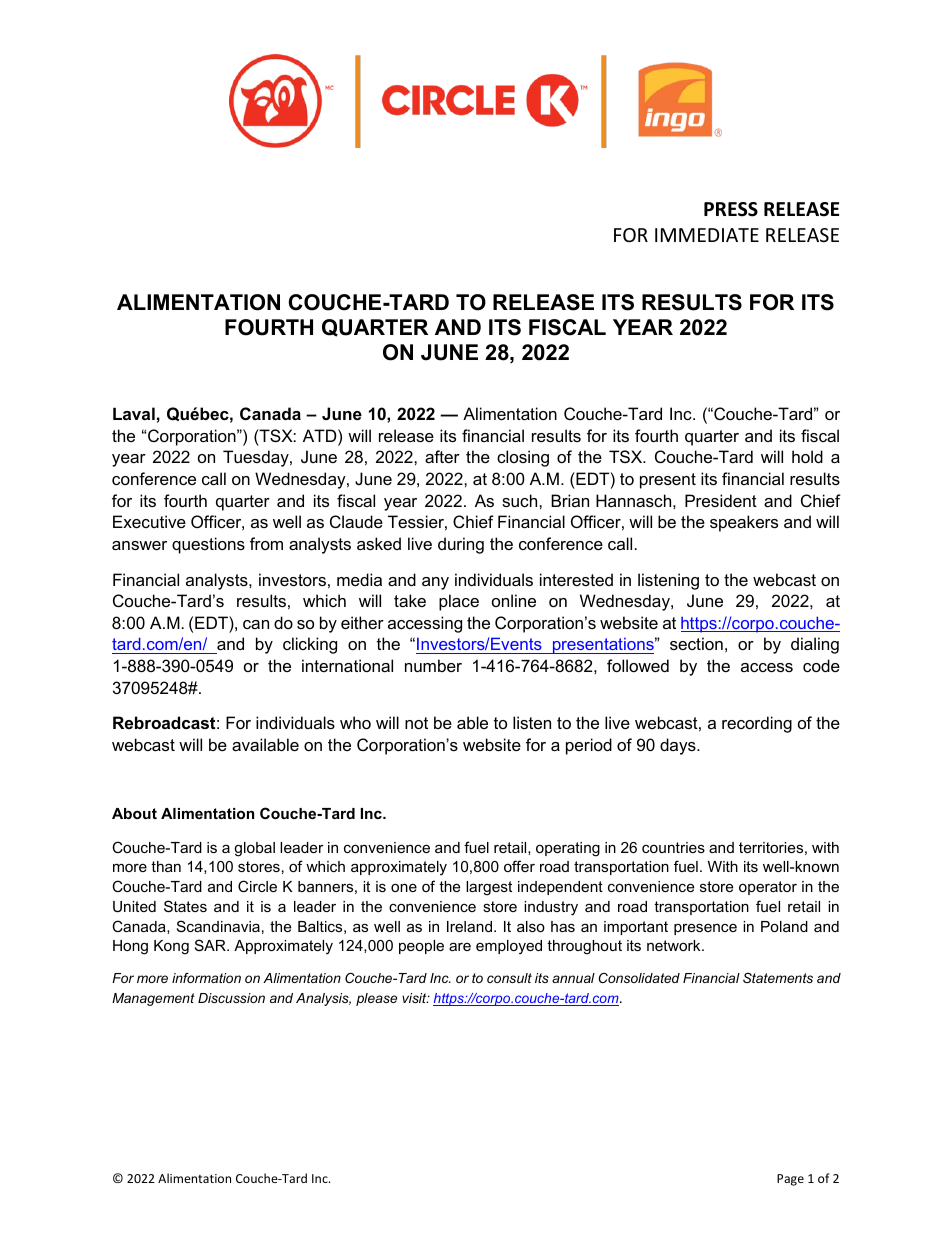 The image size is (952, 1233). Describe the element at coordinates (807, 456) in the document. I see `hold` at that location.
